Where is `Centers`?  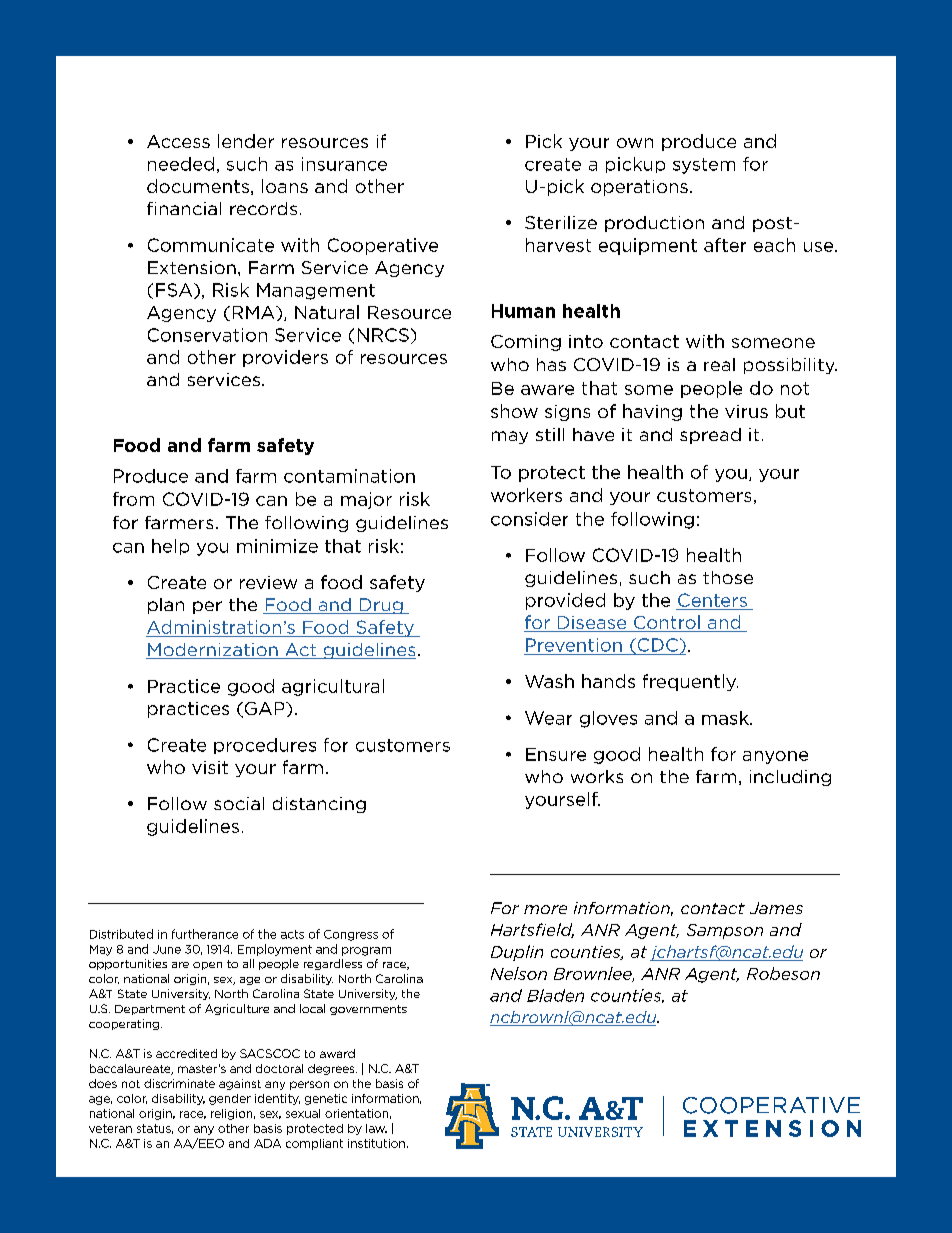 Centers is located at coordinates (712, 600).
